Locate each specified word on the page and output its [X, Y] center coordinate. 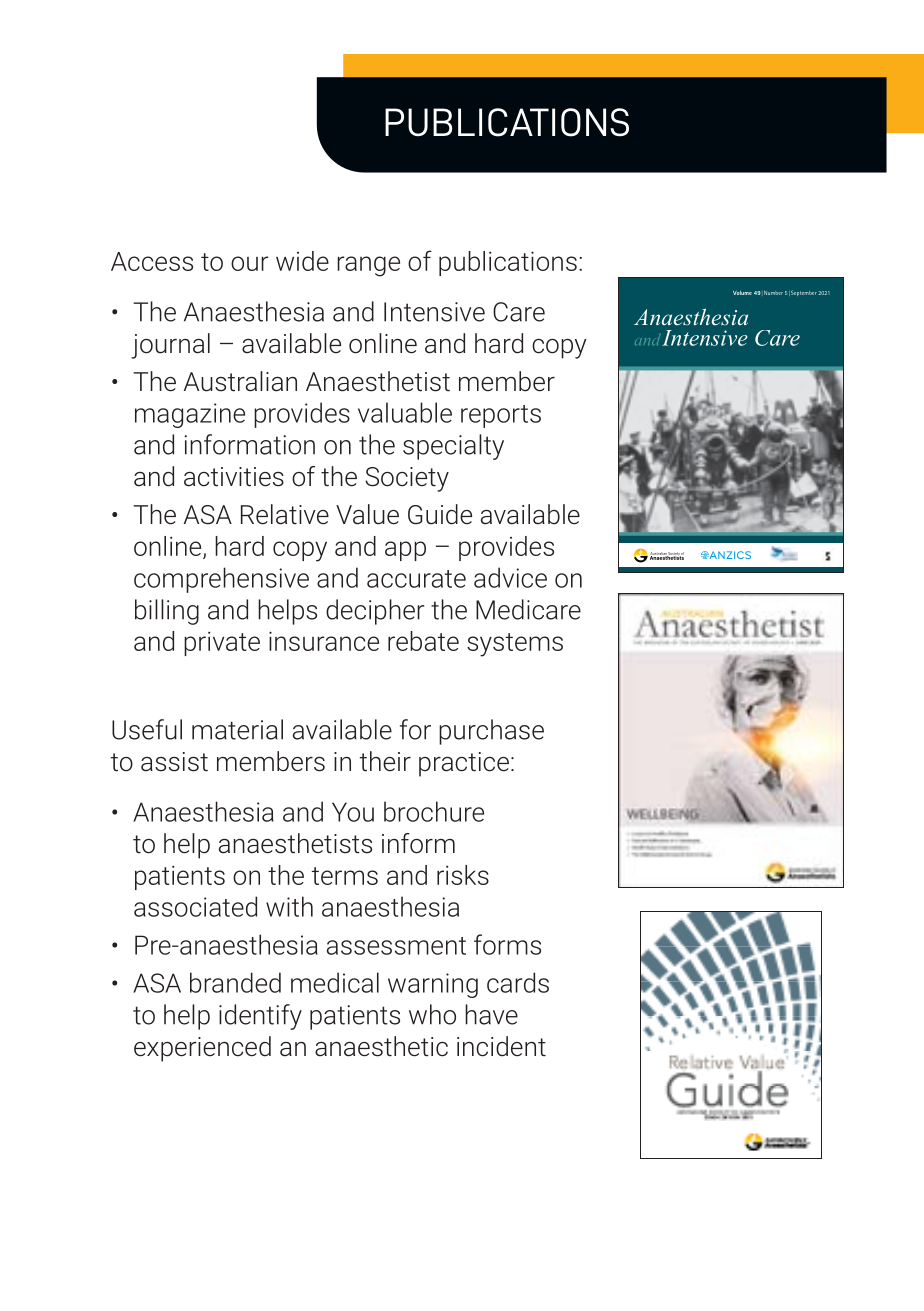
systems [515, 645]
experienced [202, 1049]
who [432, 1014]
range [368, 266]
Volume [742, 293]
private [222, 644]
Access [152, 261]
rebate [423, 641]
